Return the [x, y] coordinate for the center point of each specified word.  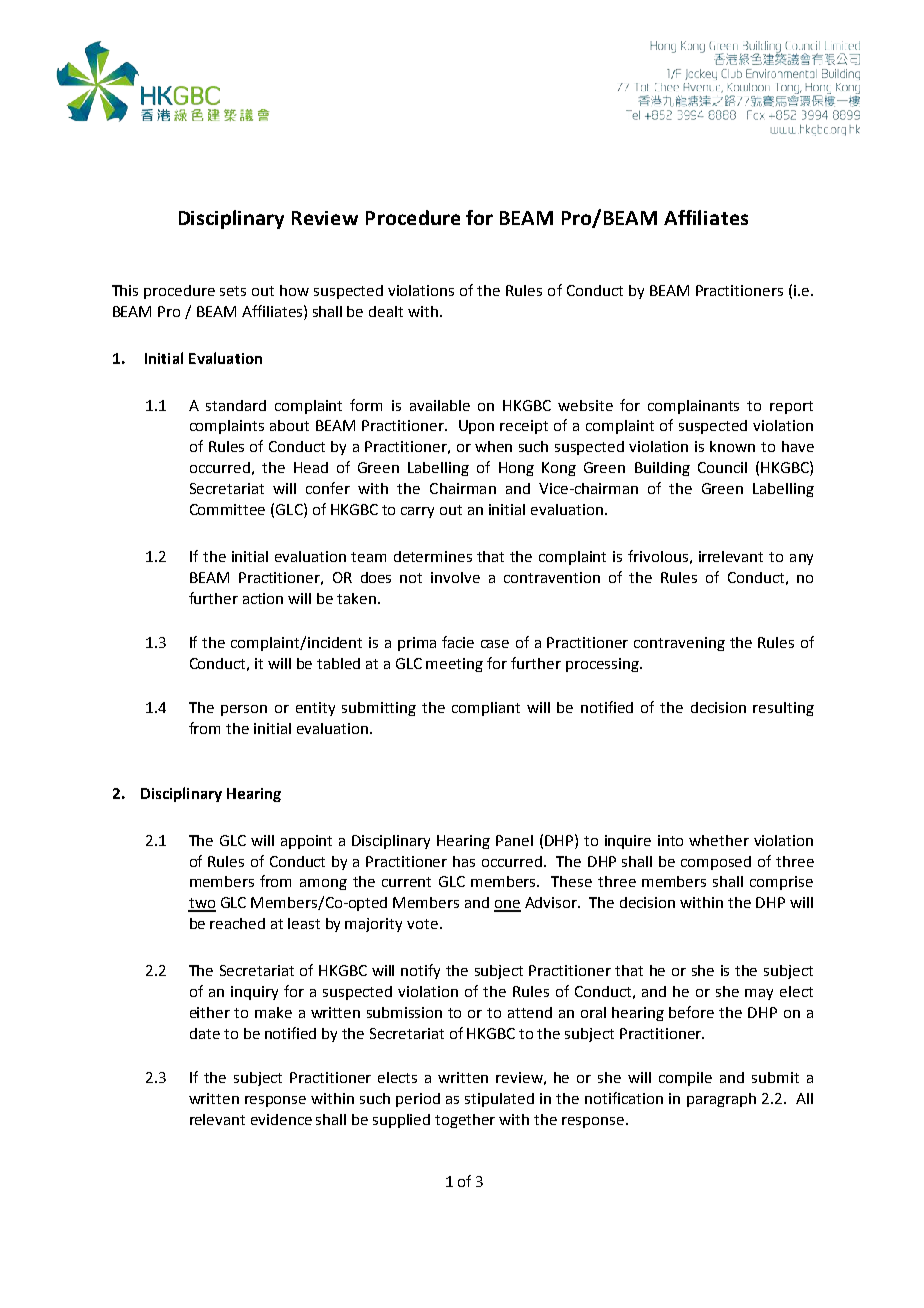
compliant [486, 709]
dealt [386, 311]
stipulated [499, 1100]
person [244, 710]
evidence [281, 1119]
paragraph [721, 1100]
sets [233, 291]
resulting [783, 709]
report [791, 407]
